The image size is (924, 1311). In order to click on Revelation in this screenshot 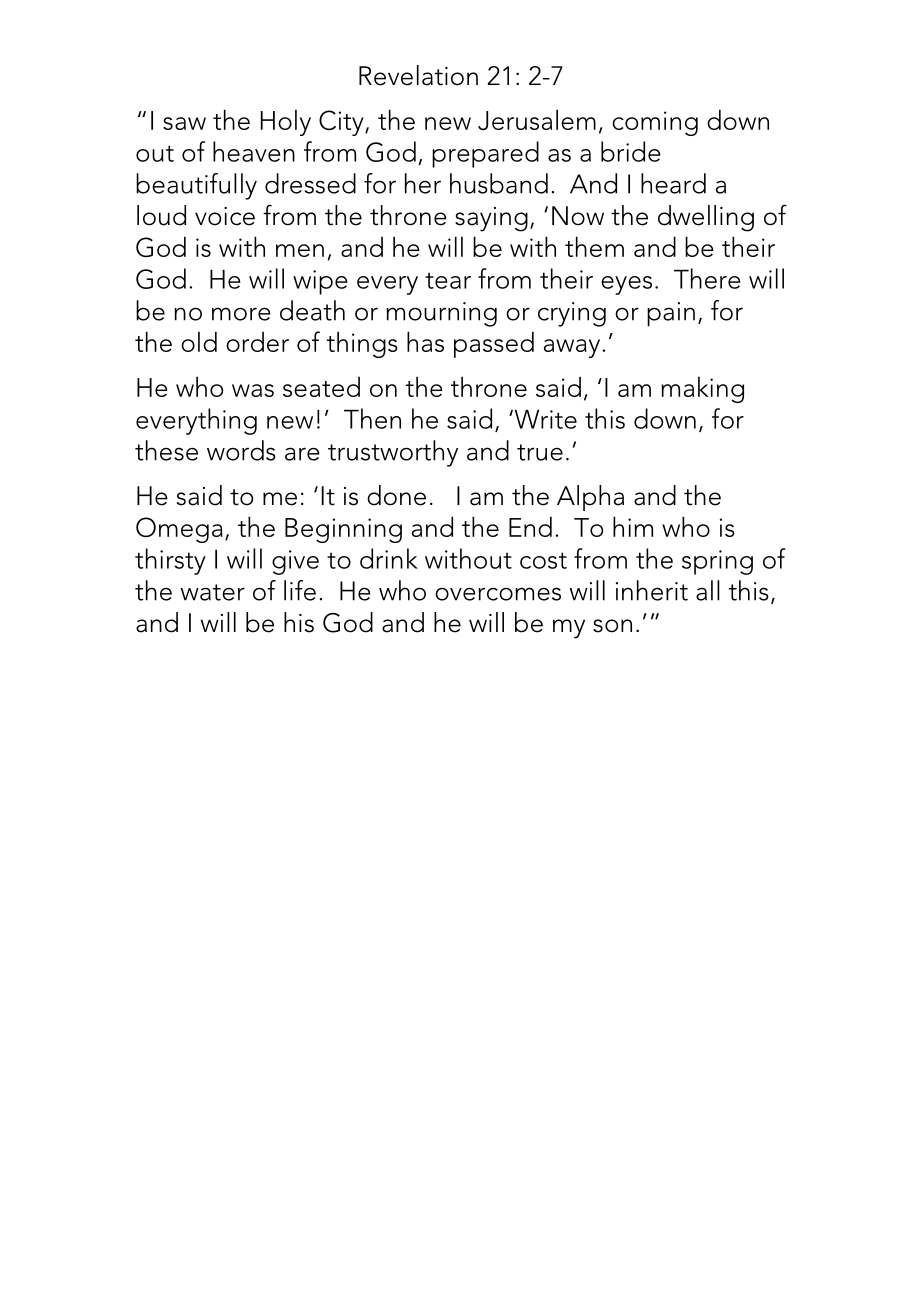, I will do `click(418, 75)`.
